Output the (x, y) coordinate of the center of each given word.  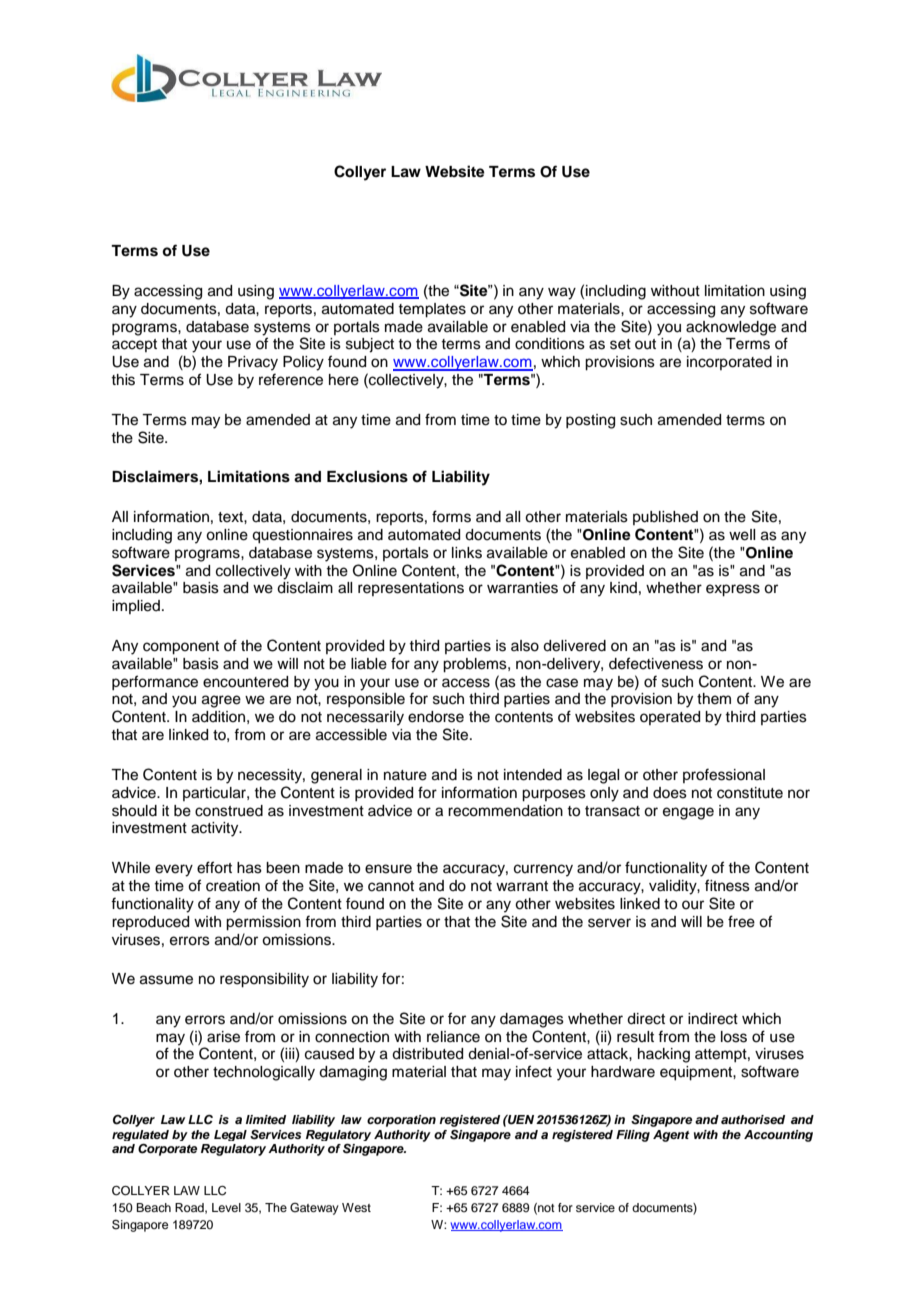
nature (405, 775)
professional (724, 775)
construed (229, 811)
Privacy (253, 363)
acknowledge (731, 328)
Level (226, 1207)
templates (432, 310)
